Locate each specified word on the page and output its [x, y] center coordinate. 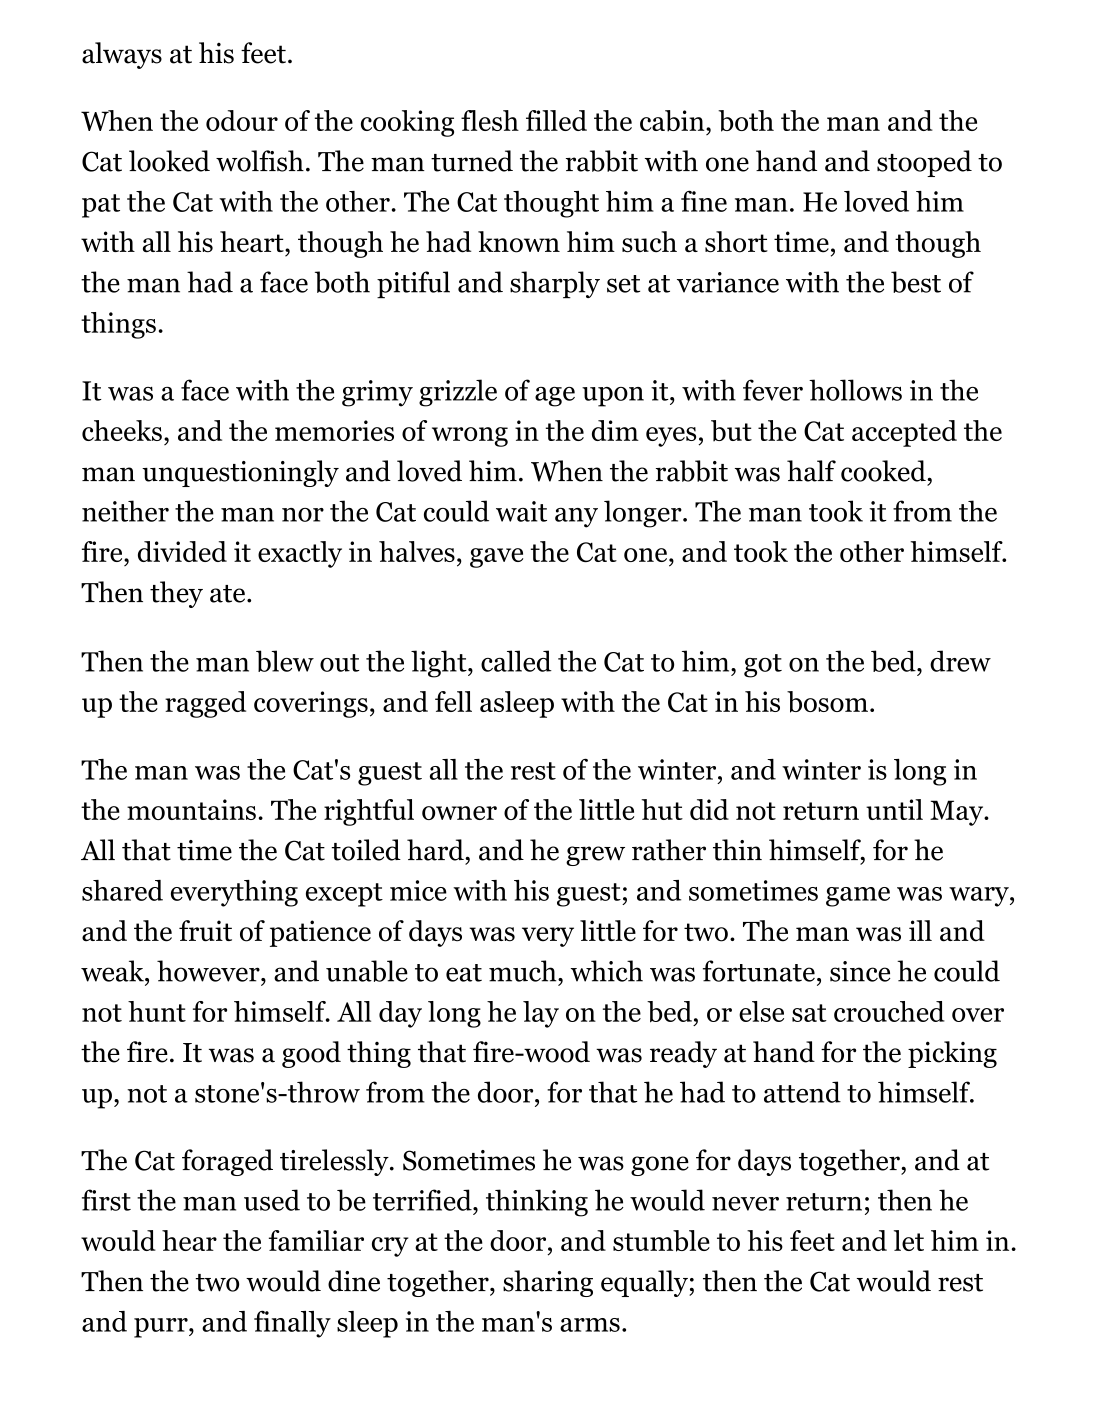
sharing [548, 1283]
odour [242, 120]
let [909, 1240]
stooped [924, 163]
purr [162, 1328]
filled [556, 120]
